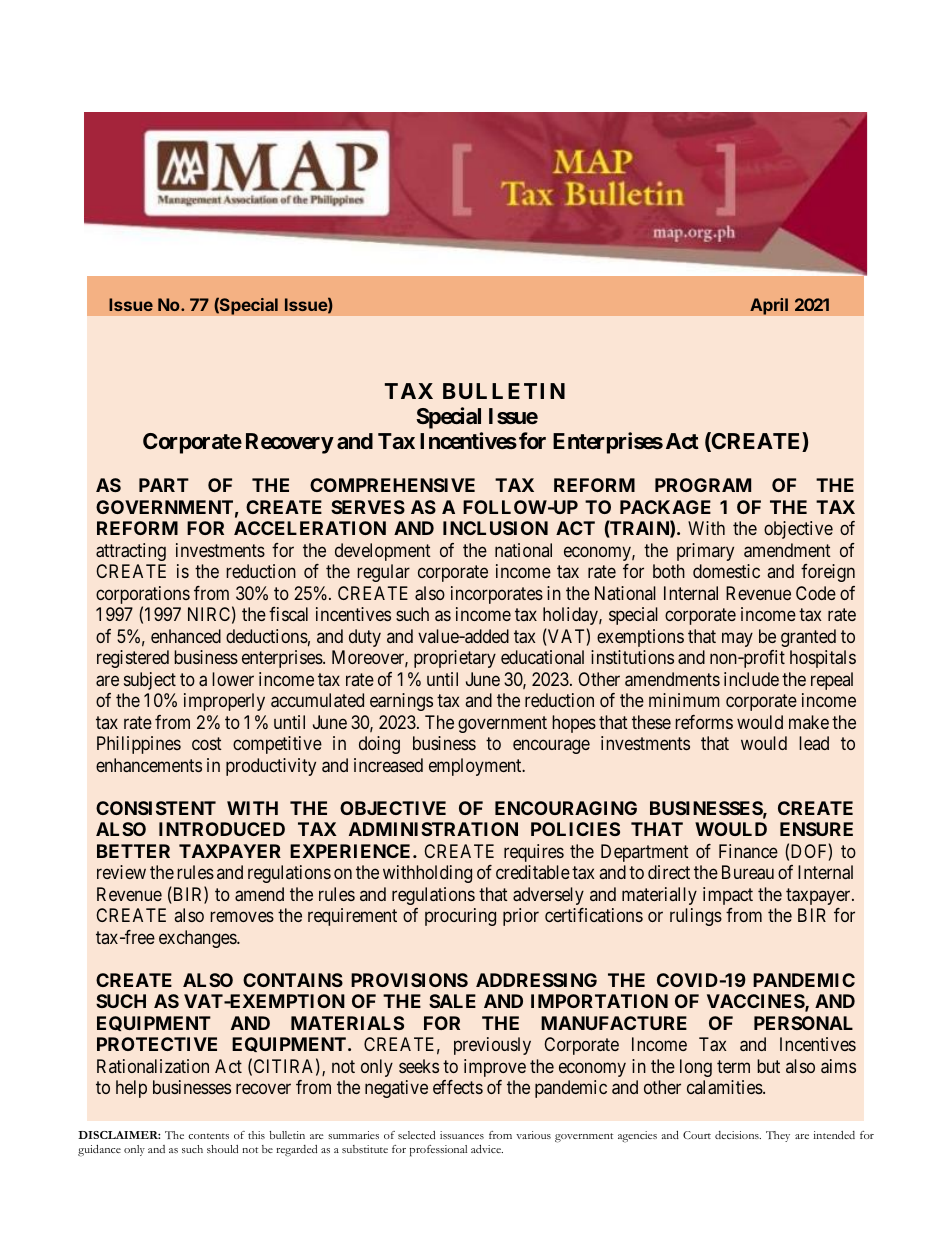  I want to click on contents, so click(208, 1136).
